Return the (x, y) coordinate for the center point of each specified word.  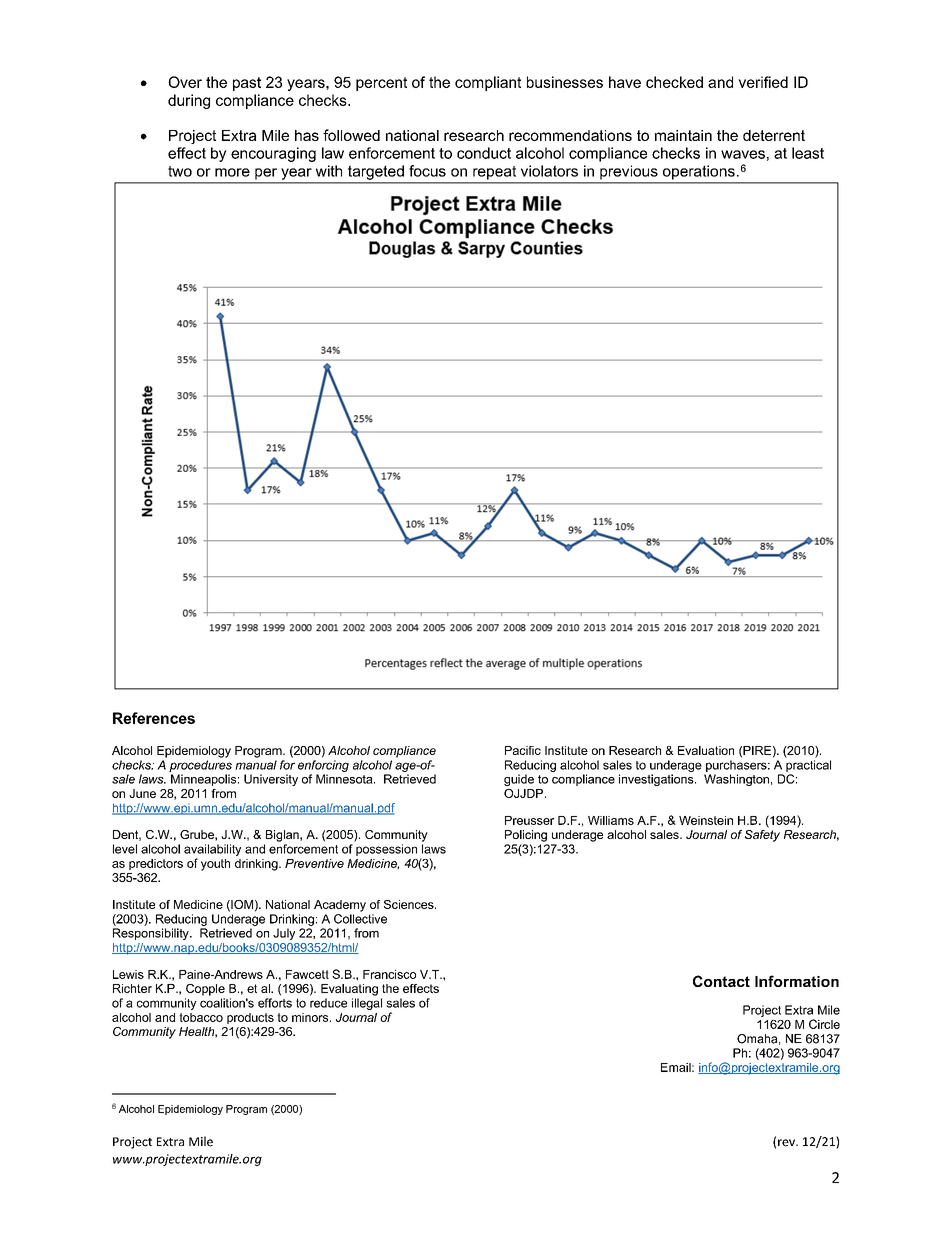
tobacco (201, 1017)
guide (519, 780)
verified (763, 82)
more (232, 172)
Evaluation (706, 750)
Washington (736, 780)
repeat (494, 173)
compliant (488, 83)
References (154, 718)
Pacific (523, 750)
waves (743, 154)
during (189, 101)
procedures (200, 766)
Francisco (389, 974)
